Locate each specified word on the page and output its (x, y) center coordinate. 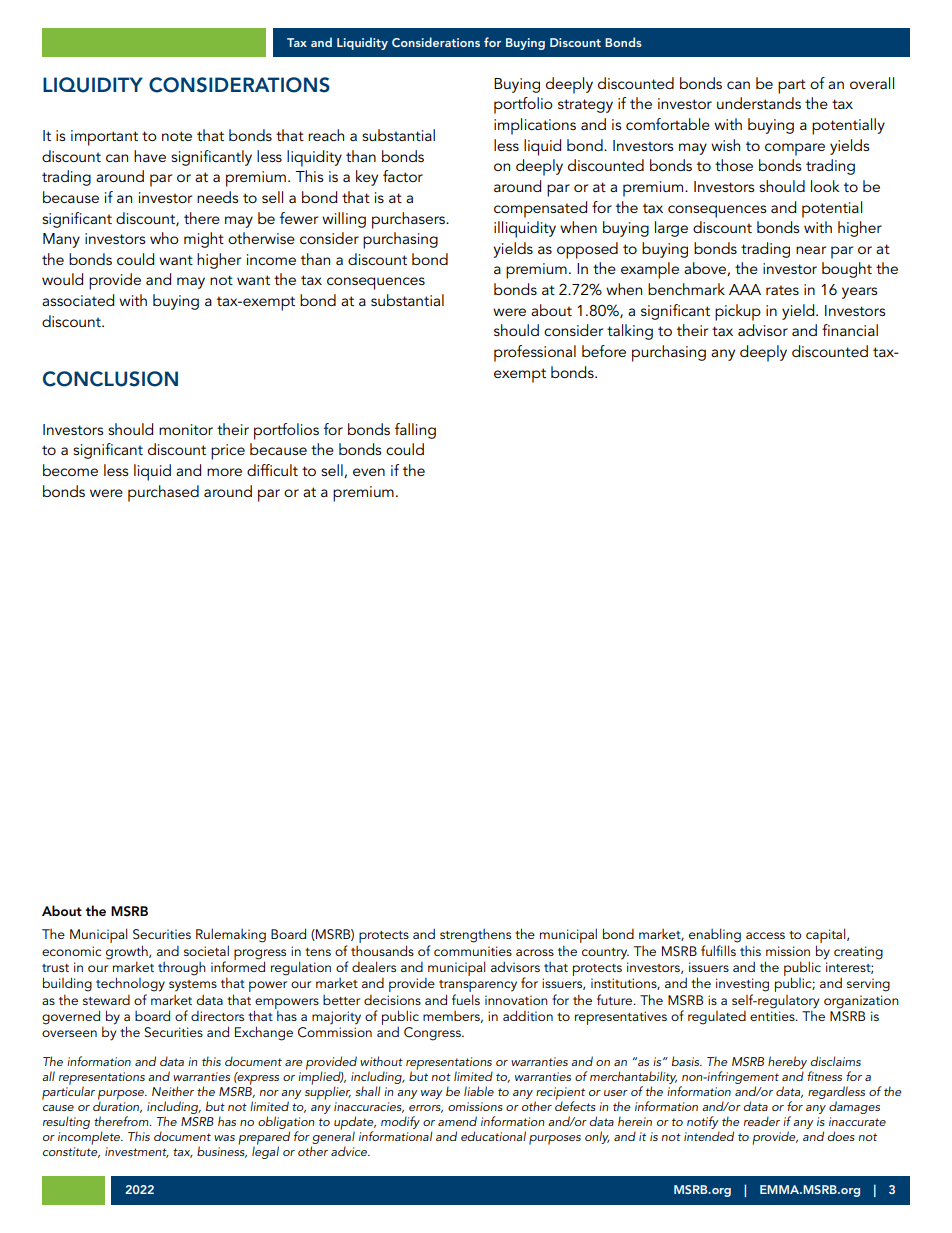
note (177, 136)
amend (457, 1121)
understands (759, 103)
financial (850, 330)
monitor (186, 429)
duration (117, 1106)
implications (535, 126)
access (765, 935)
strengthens (475, 936)
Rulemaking (231, 935)
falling (415, 431)
